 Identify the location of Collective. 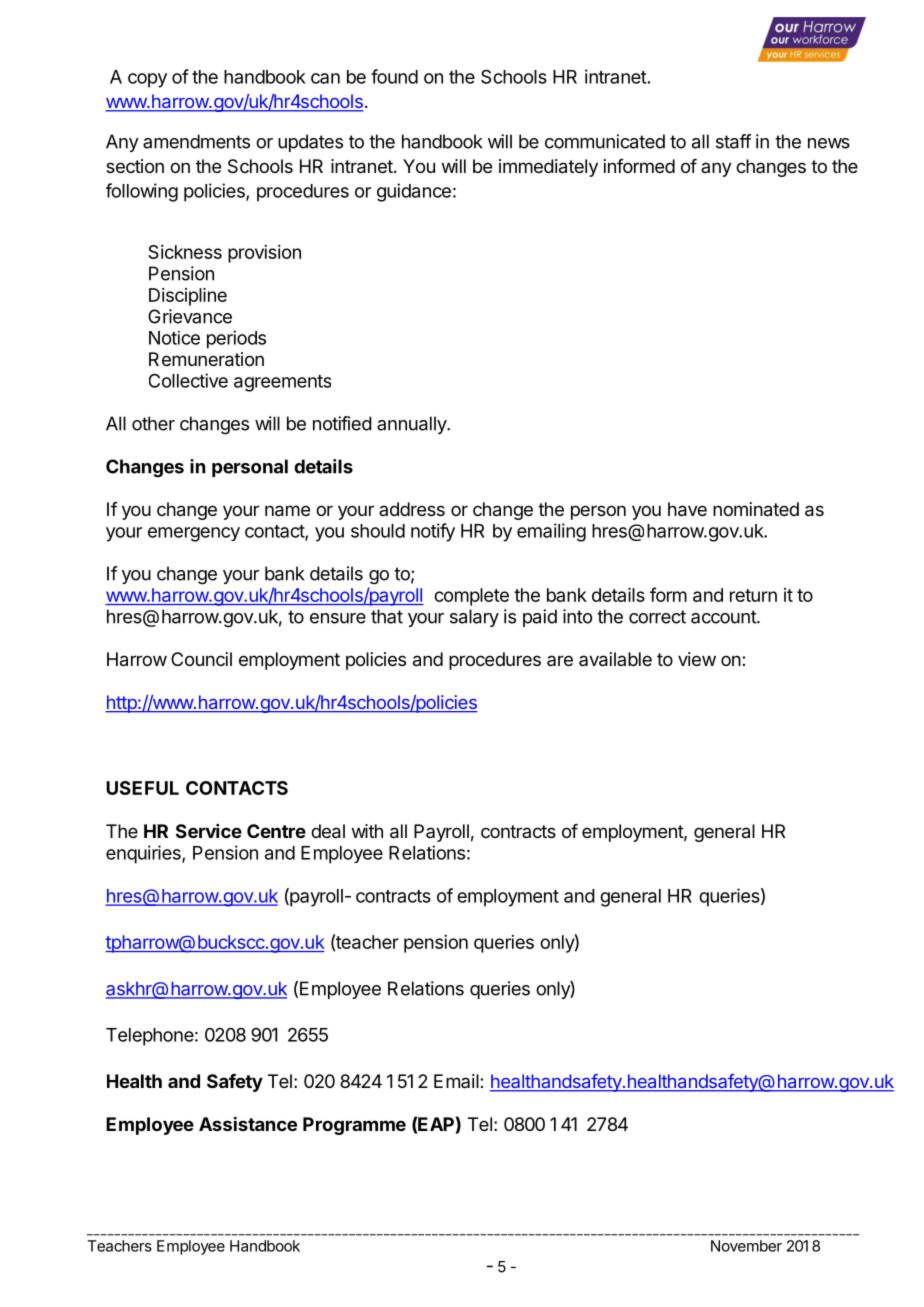
(188, 380).
